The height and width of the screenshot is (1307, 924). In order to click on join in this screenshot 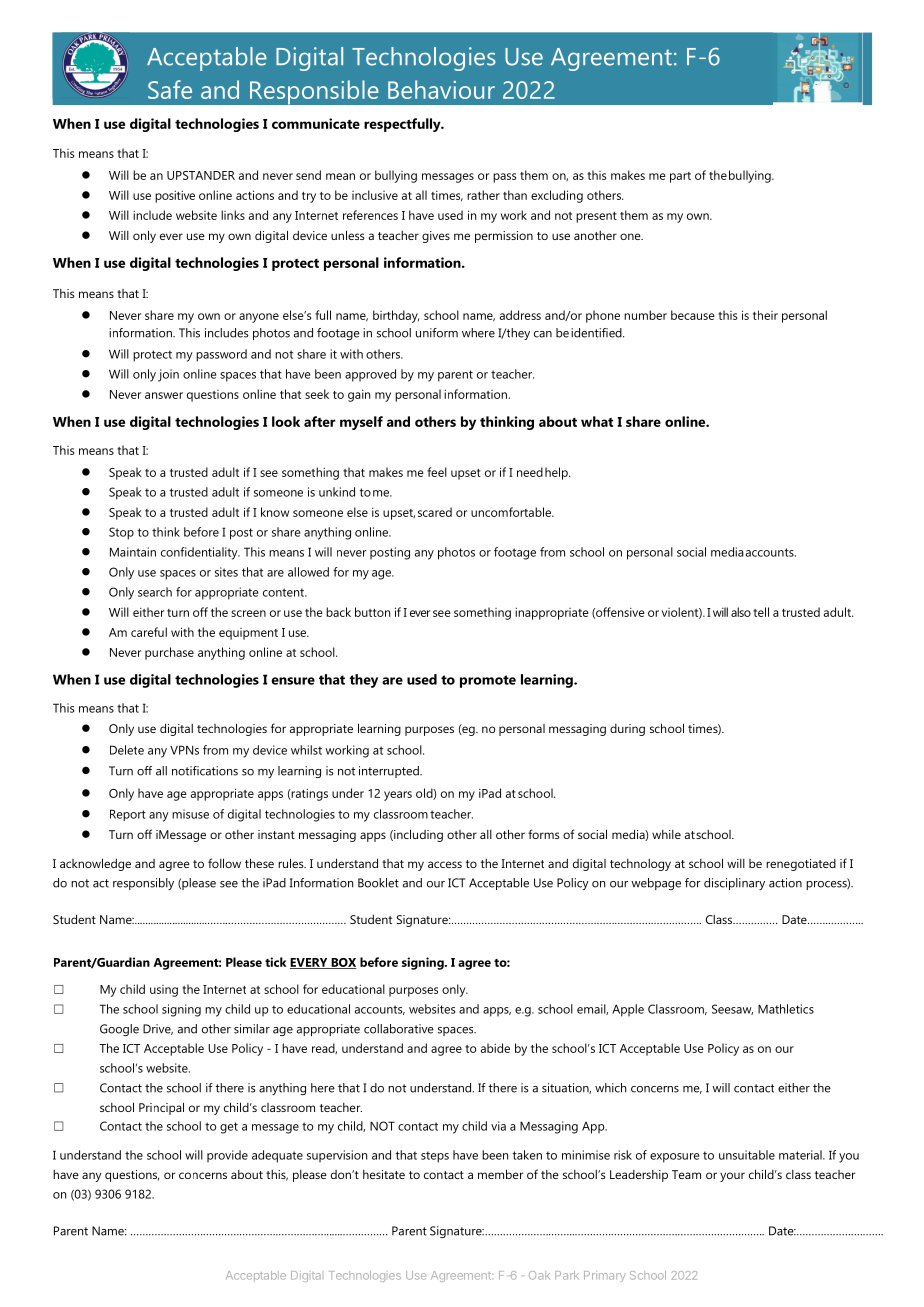, I will do `click(168, 375)`.
